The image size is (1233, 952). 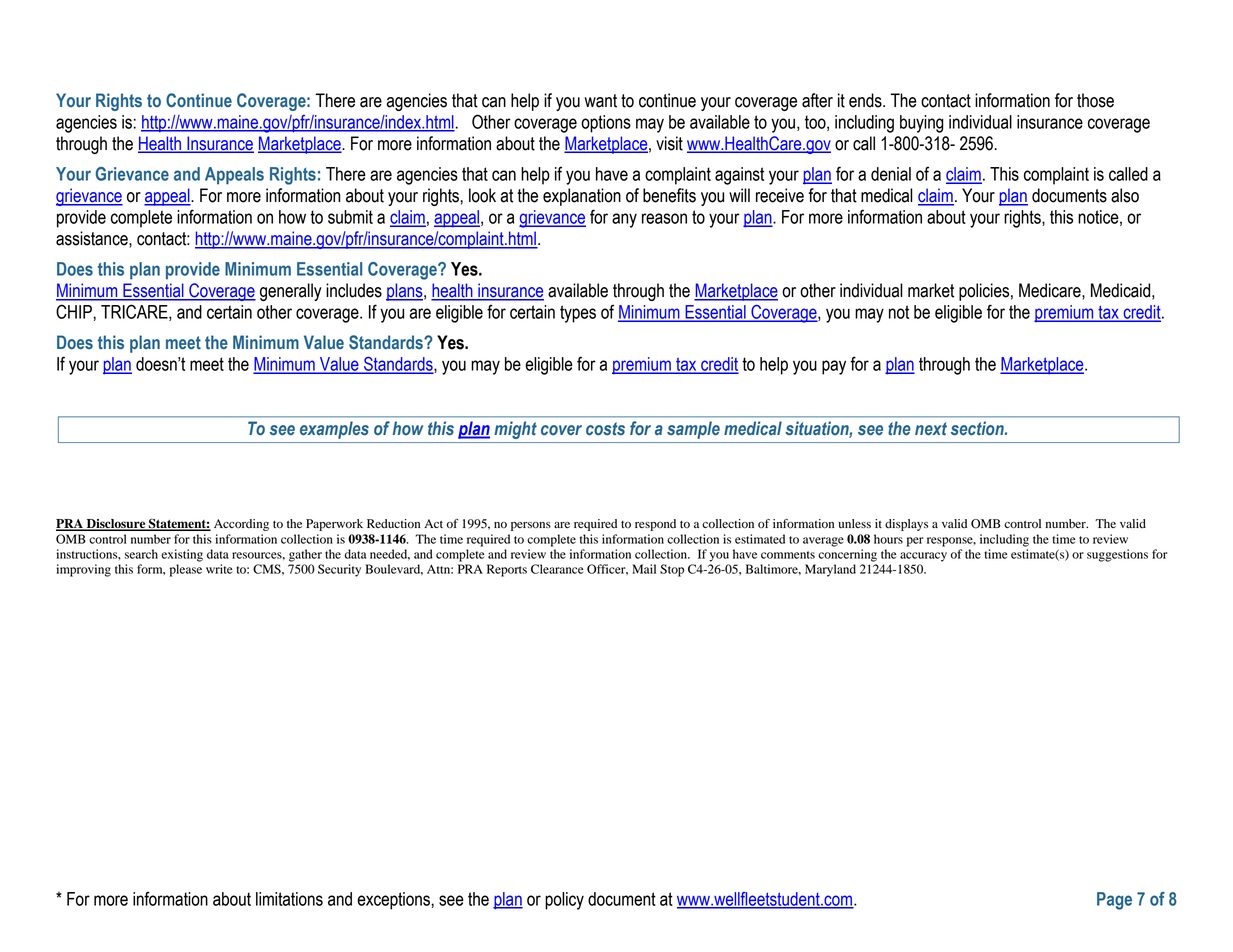 I want to click on limitations, so click(x=289, y=899).
